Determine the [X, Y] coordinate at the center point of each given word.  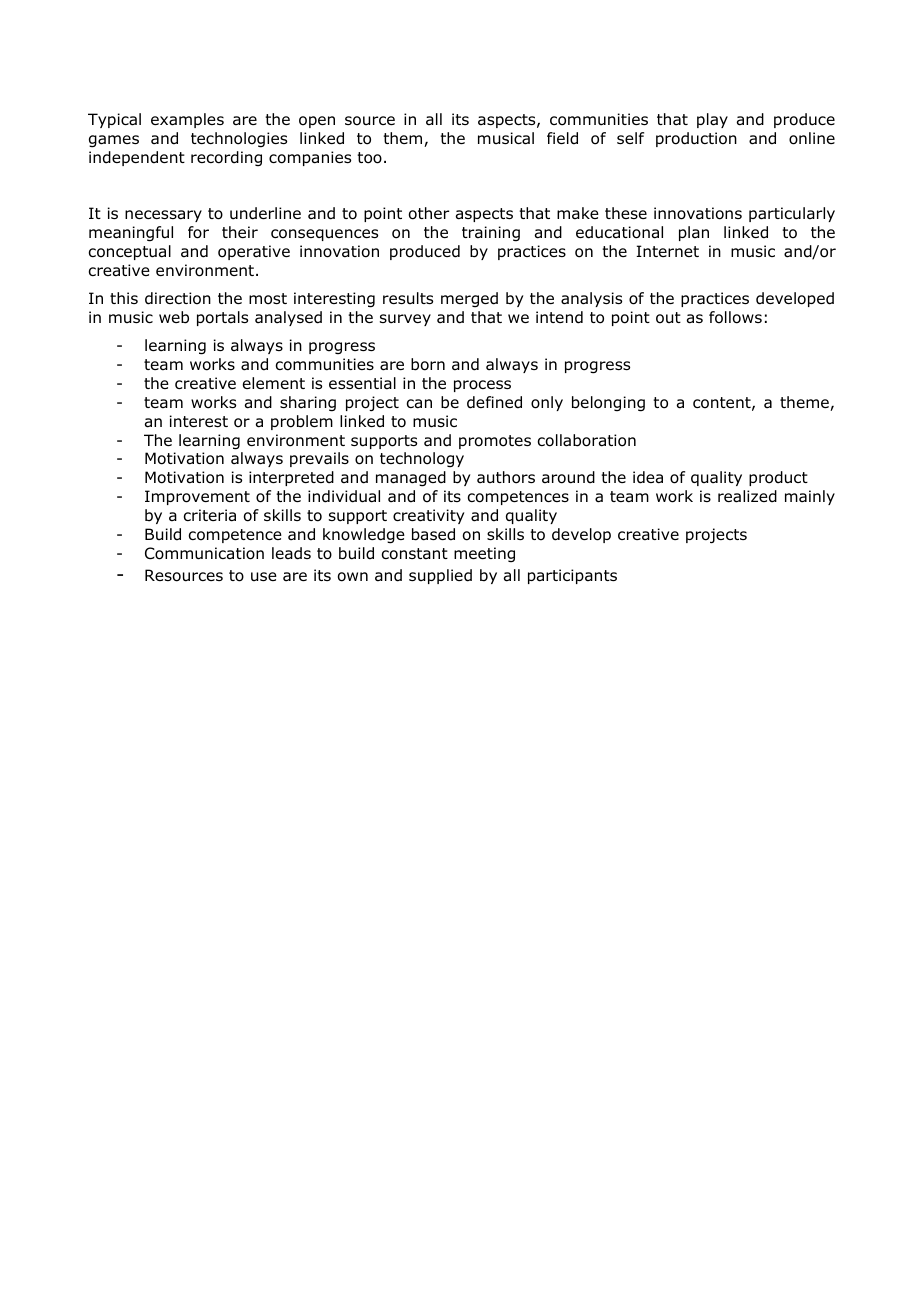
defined [494, 402]
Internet [667, 251]
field [562, 138]
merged [469, 299]
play [712, 120]
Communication [204, 553]
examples [187, 120]
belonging [608, 404]
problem [302, 422]
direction [178, 298]
